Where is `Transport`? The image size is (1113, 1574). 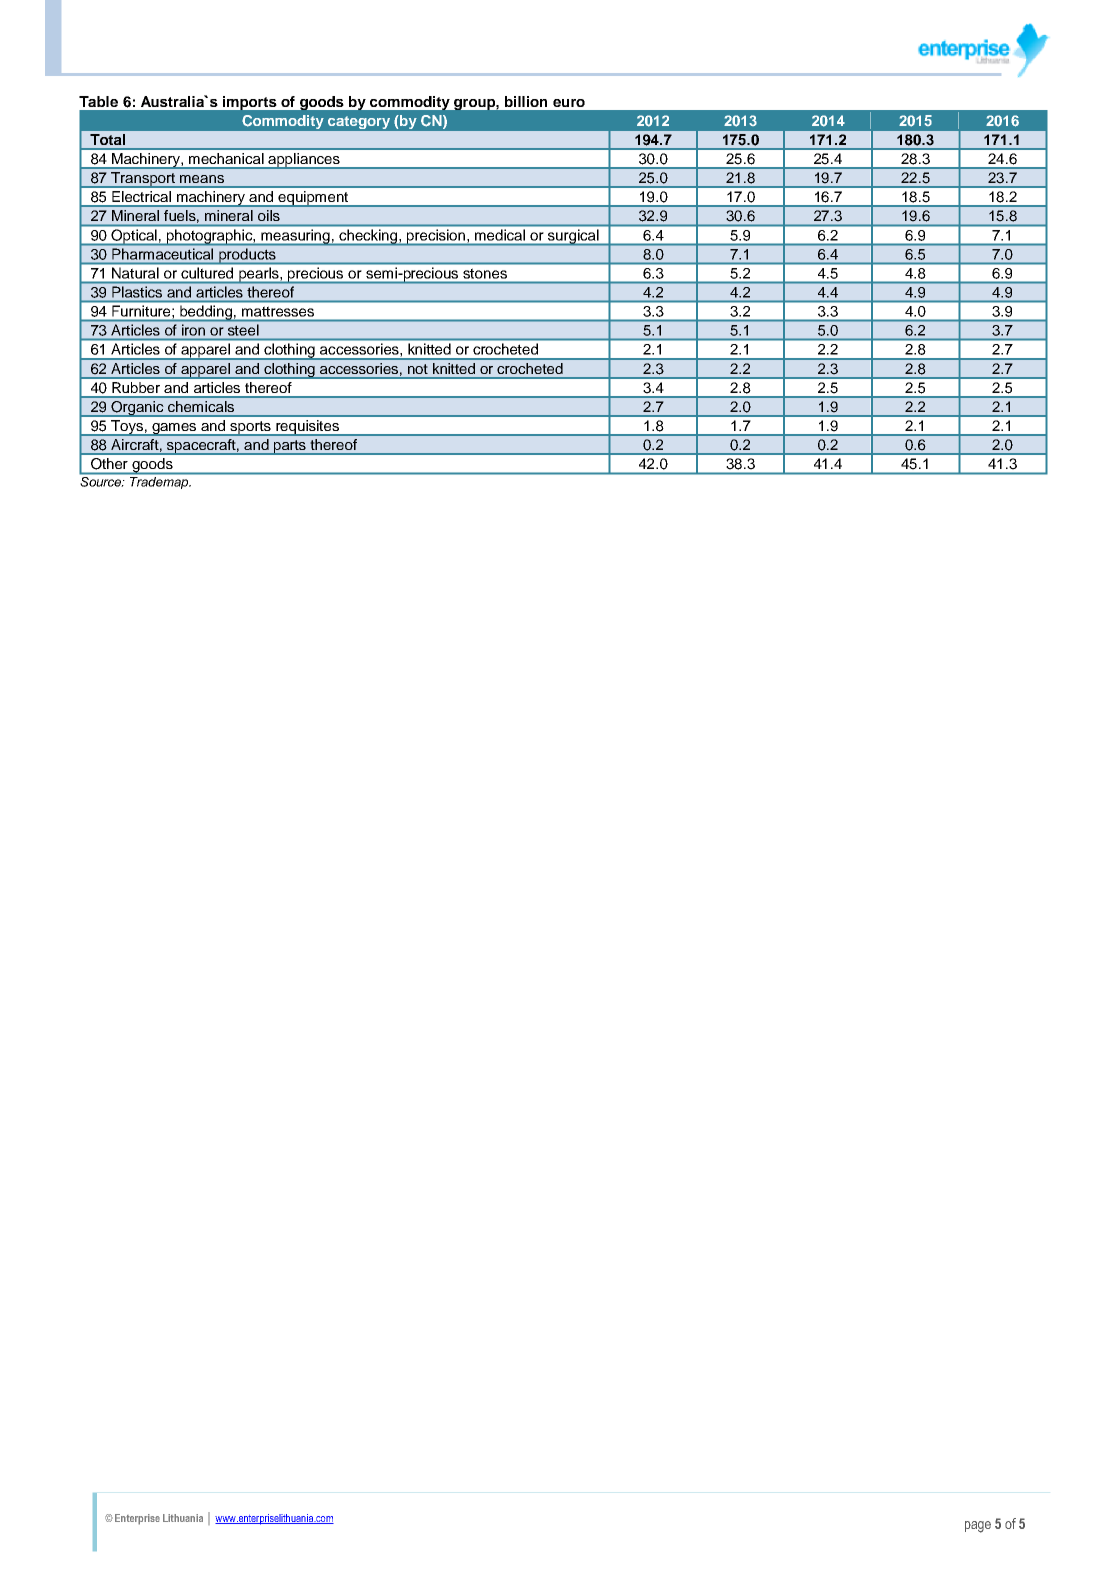
Transport is located at coordinates (143, 180).
